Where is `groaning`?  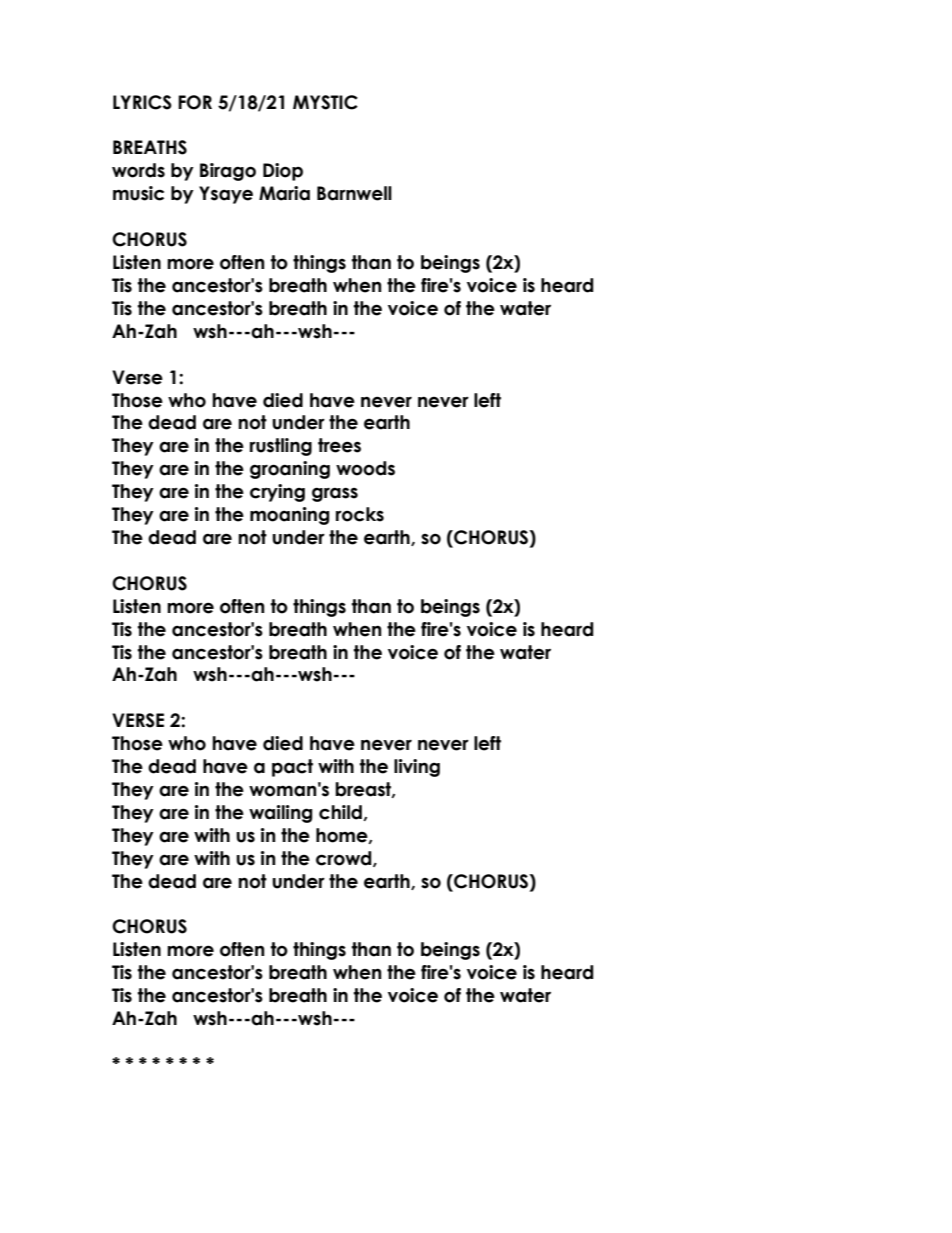 groaning is located at coordinates (290, 470).
